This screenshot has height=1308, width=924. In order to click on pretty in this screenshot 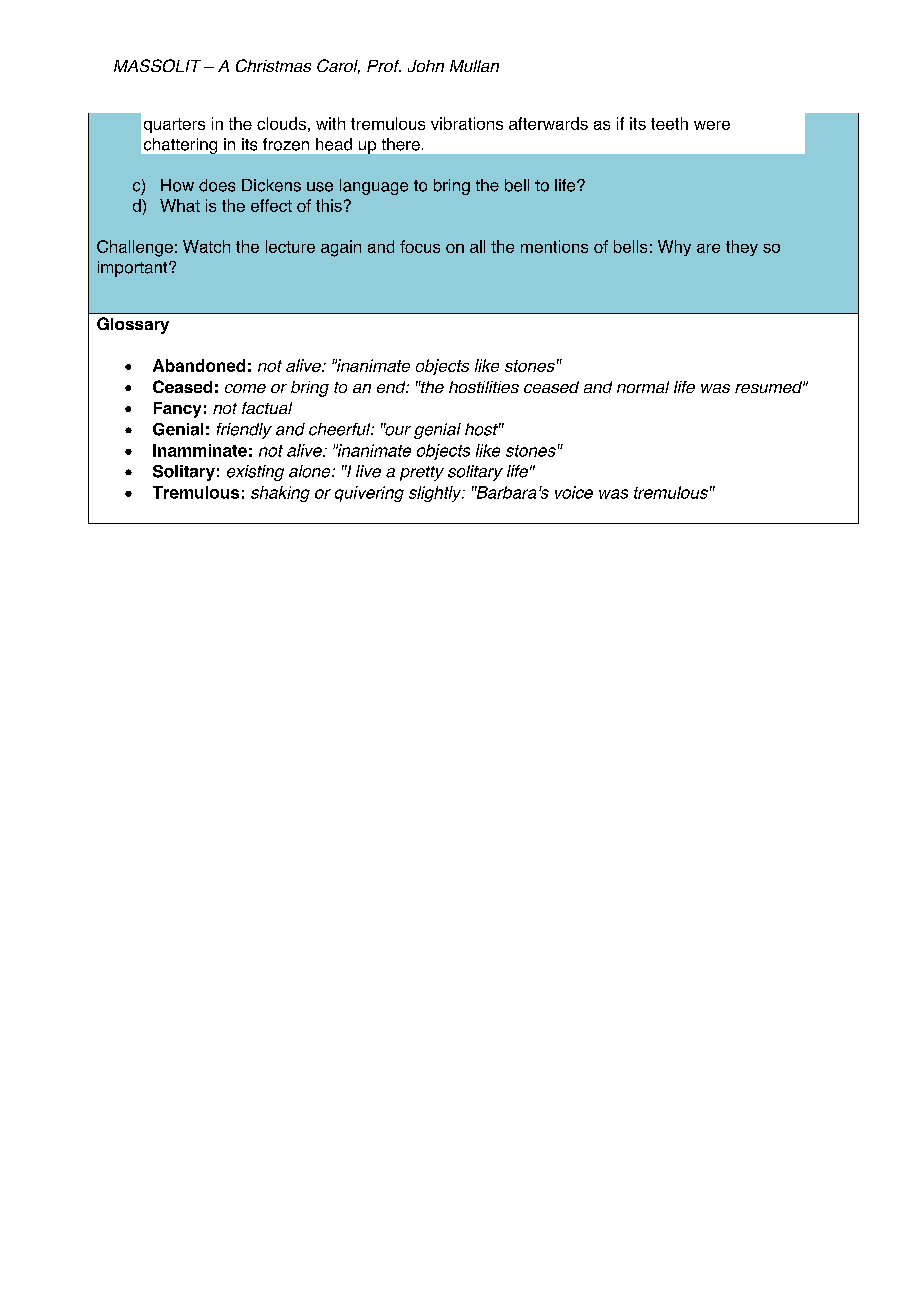, I will do `click(422, 473)`.
